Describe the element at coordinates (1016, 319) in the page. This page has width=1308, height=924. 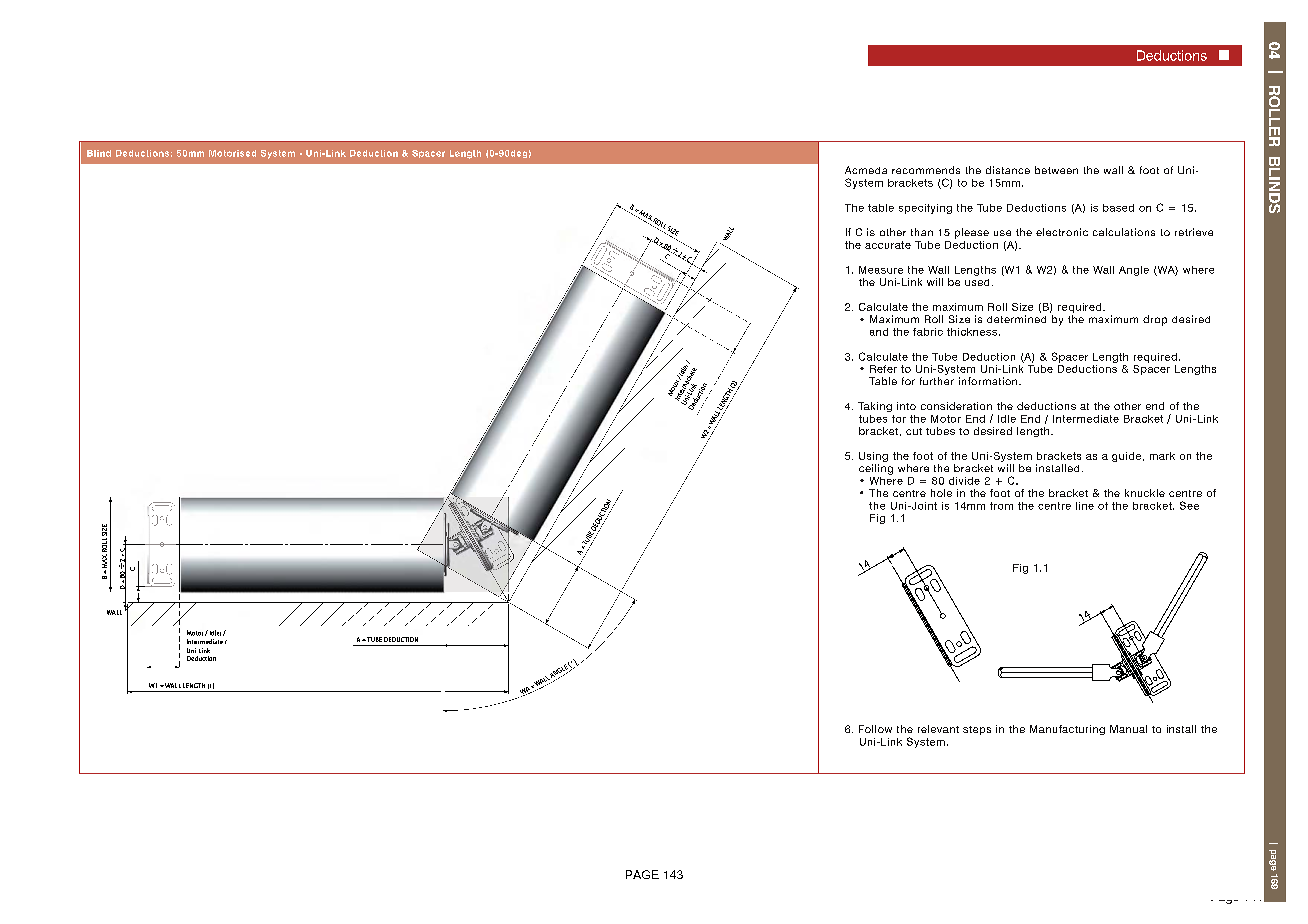
I see `determined` at that location.
